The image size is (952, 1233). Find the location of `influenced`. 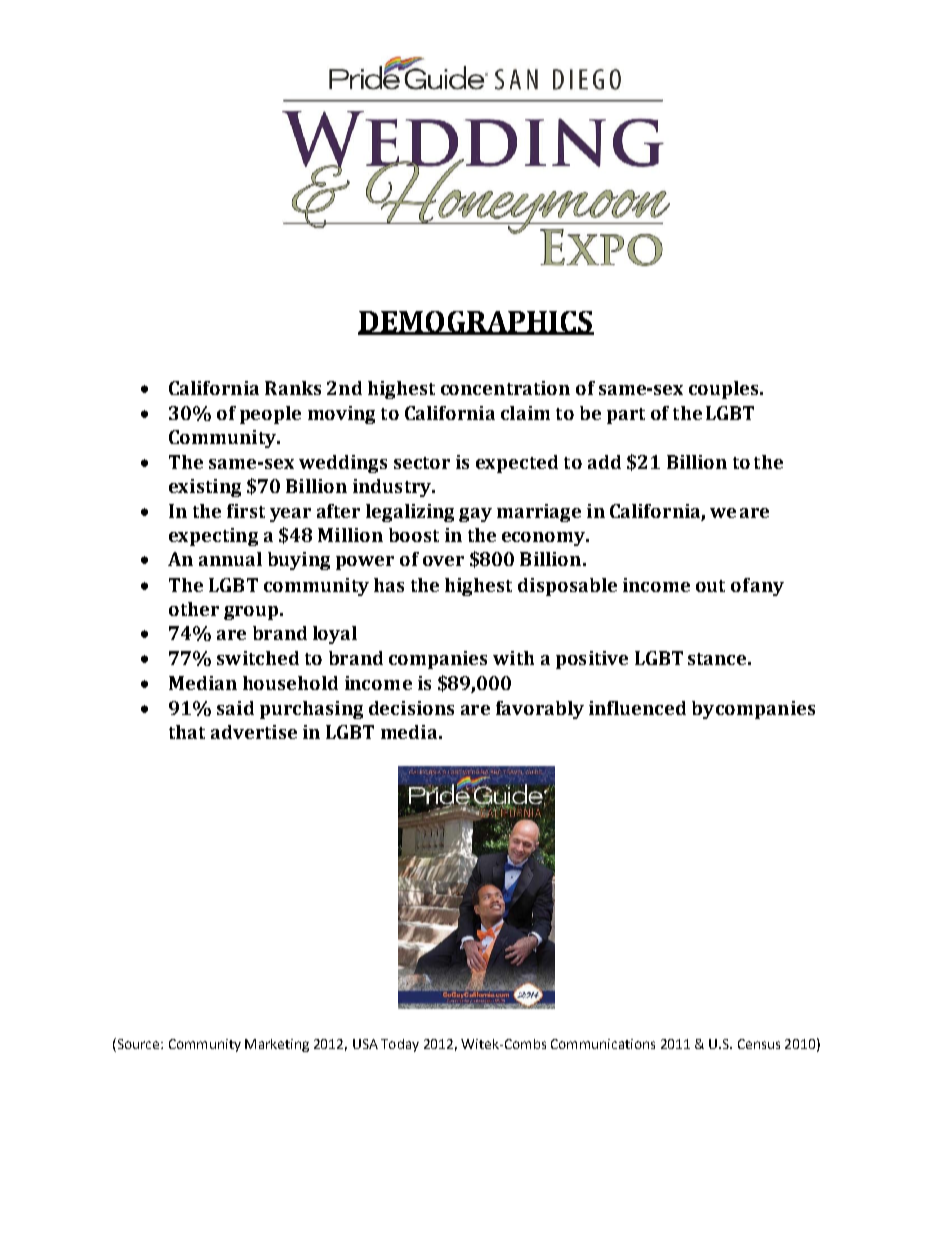

influenced is located at coordinates (637, 708).
